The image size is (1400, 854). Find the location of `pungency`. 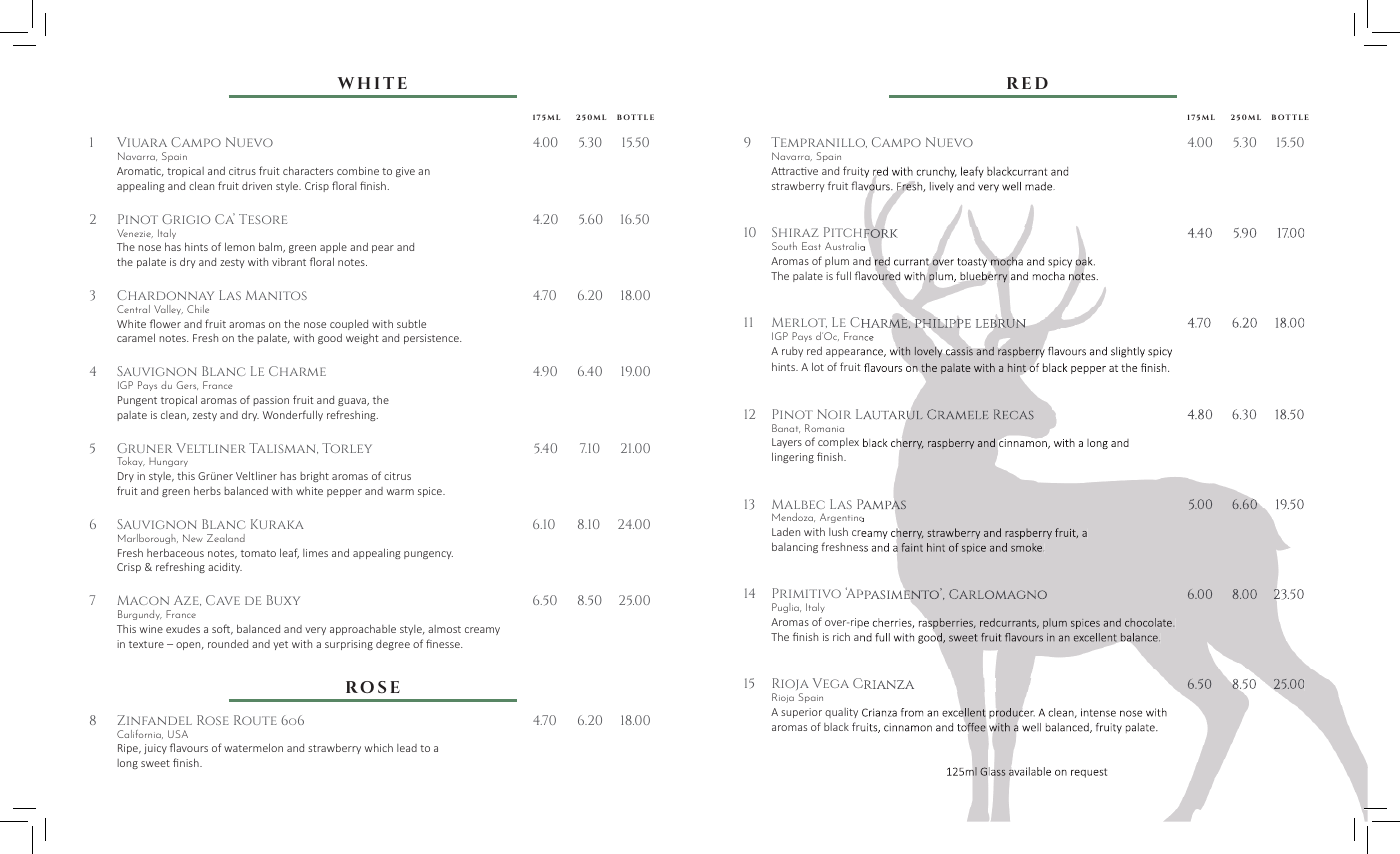

pungency is located at coordinates (428, 555).
